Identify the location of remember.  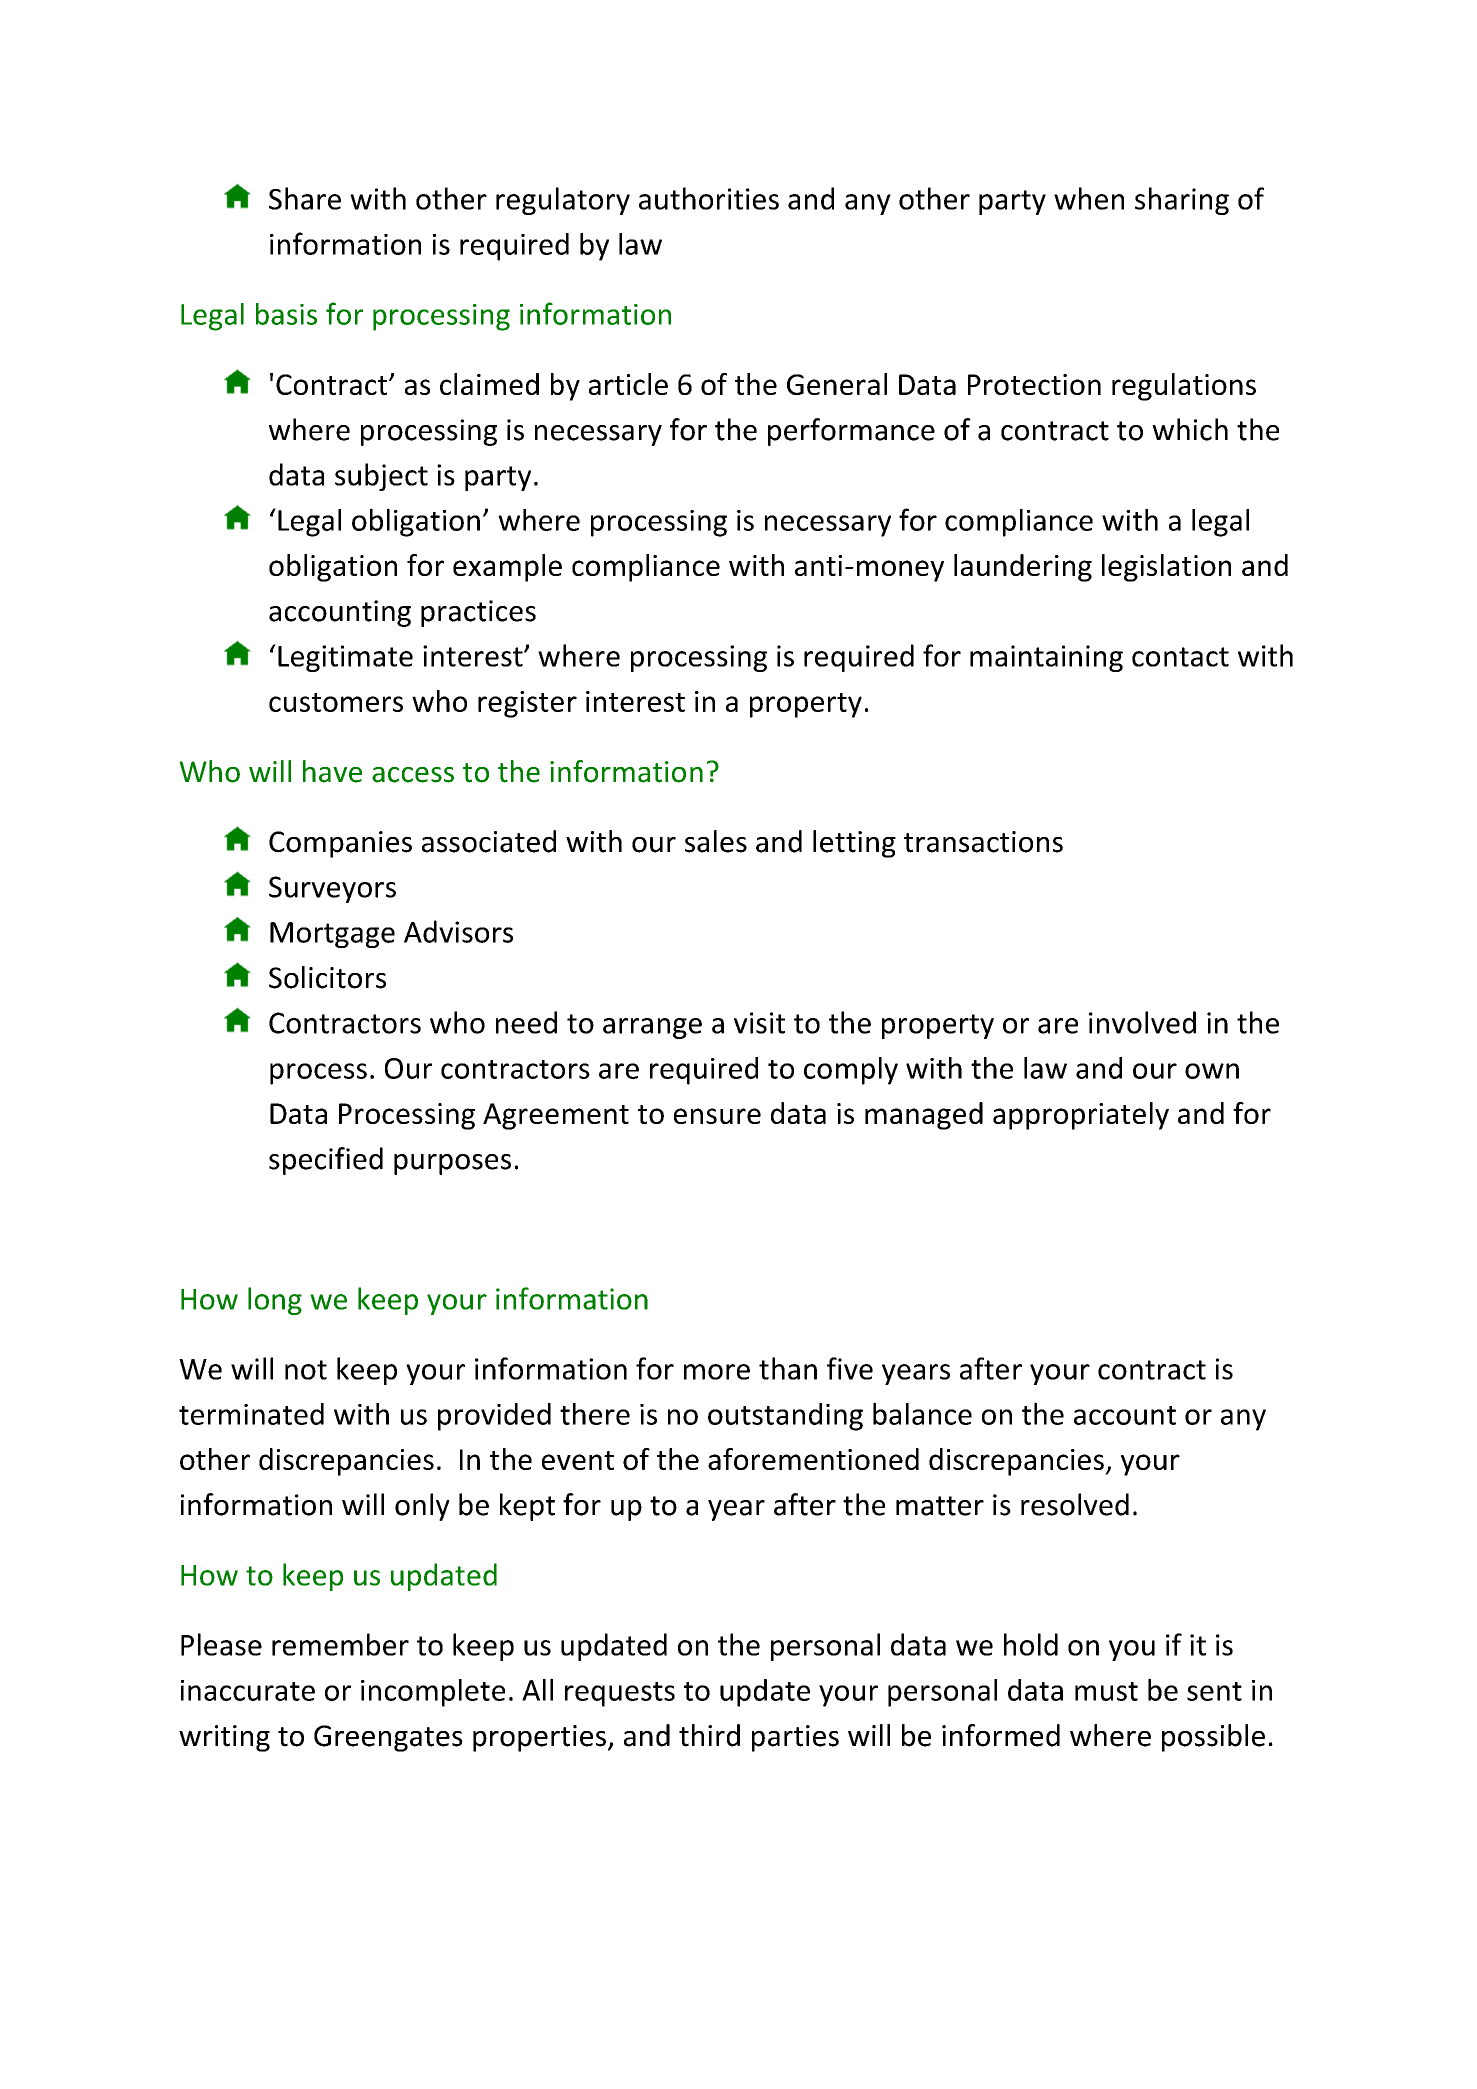
(340, 1644).
